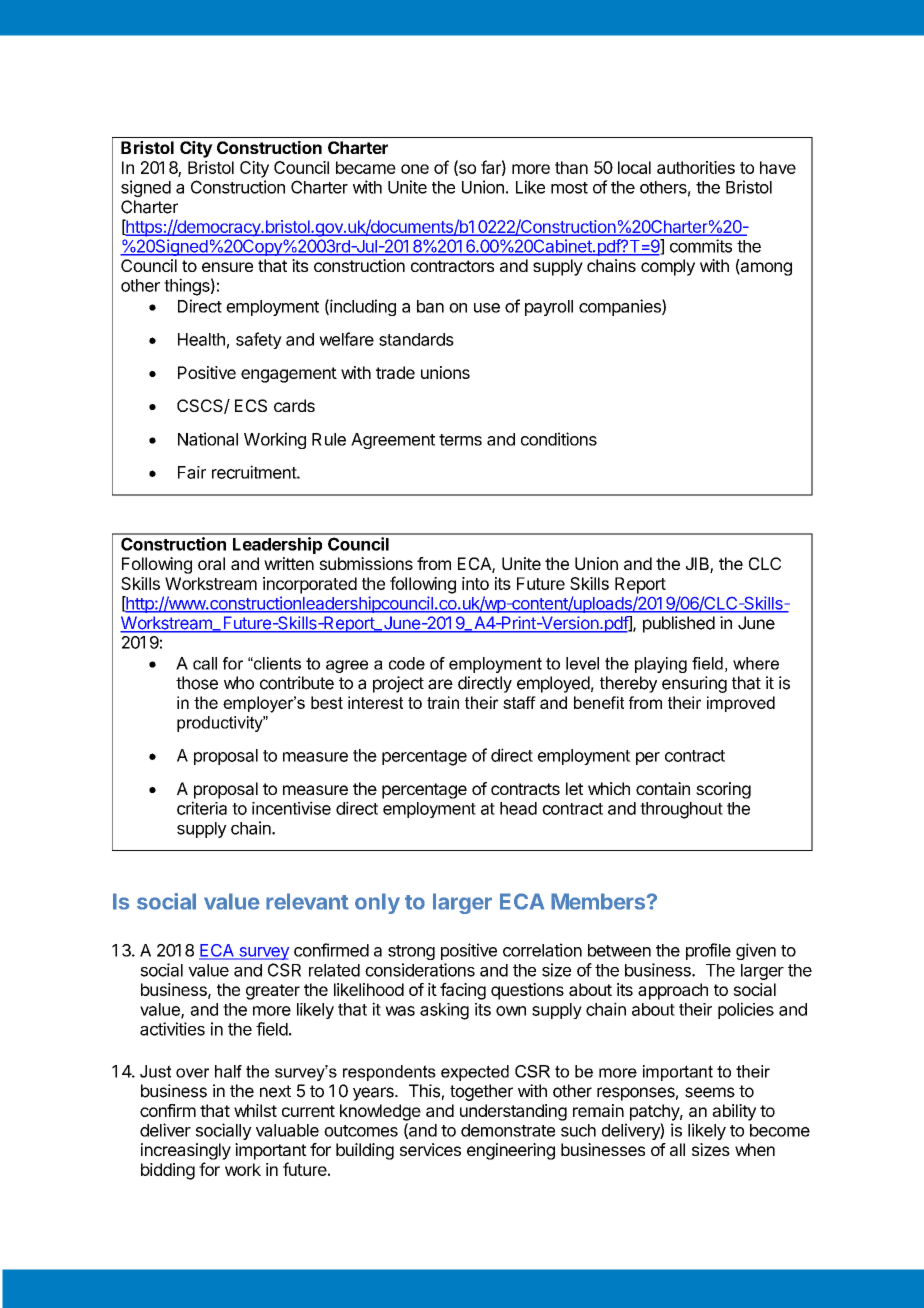  I want to click on profile, so click(708, 951).
